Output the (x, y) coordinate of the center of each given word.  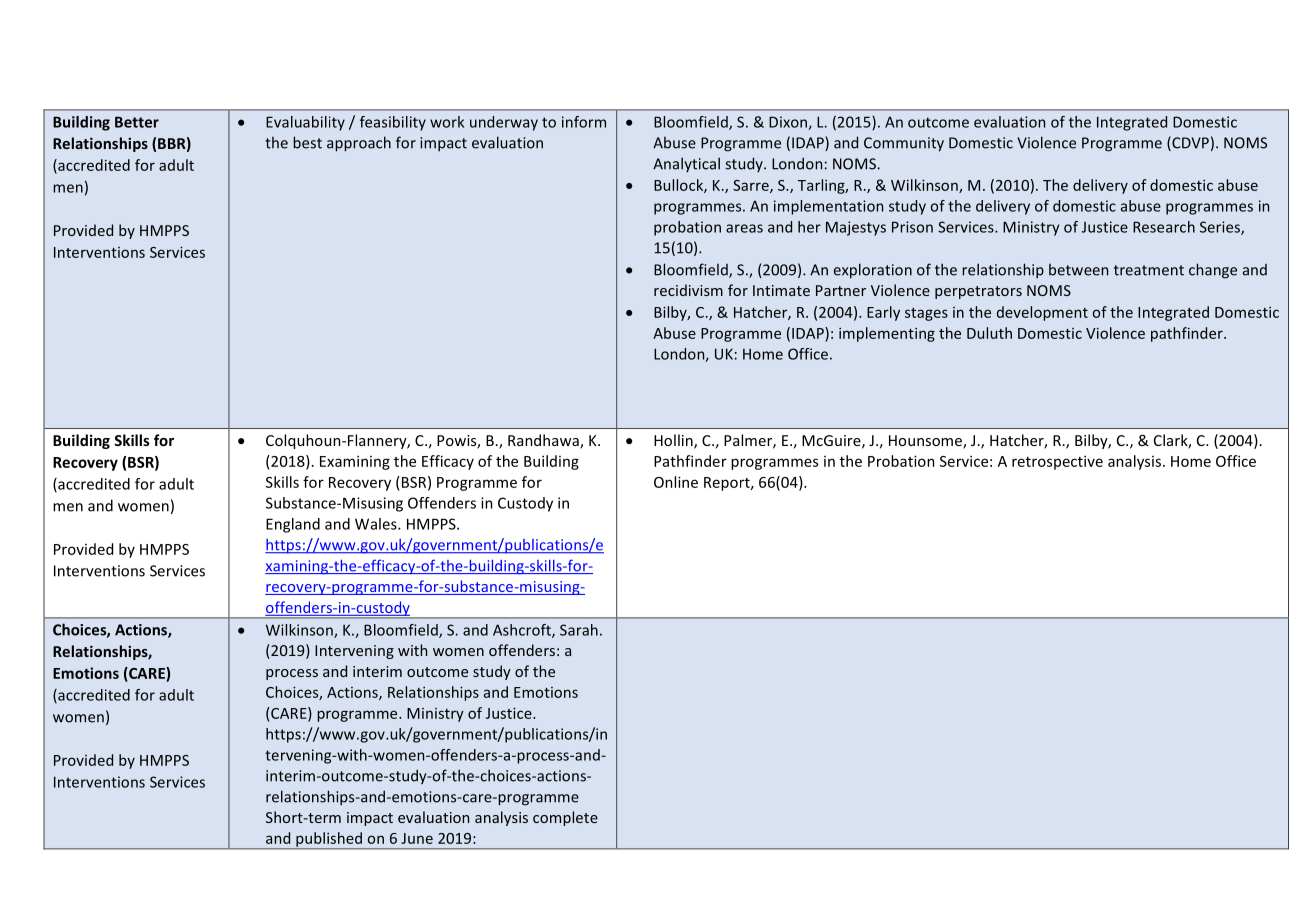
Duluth (989, 333)
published (329, 840)
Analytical (686, 164)
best (307, 142)
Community (904, 144)
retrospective (1057, 462)
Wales (377, 524)
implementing (887, 334)
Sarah (579, 630)
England (293, 525)
